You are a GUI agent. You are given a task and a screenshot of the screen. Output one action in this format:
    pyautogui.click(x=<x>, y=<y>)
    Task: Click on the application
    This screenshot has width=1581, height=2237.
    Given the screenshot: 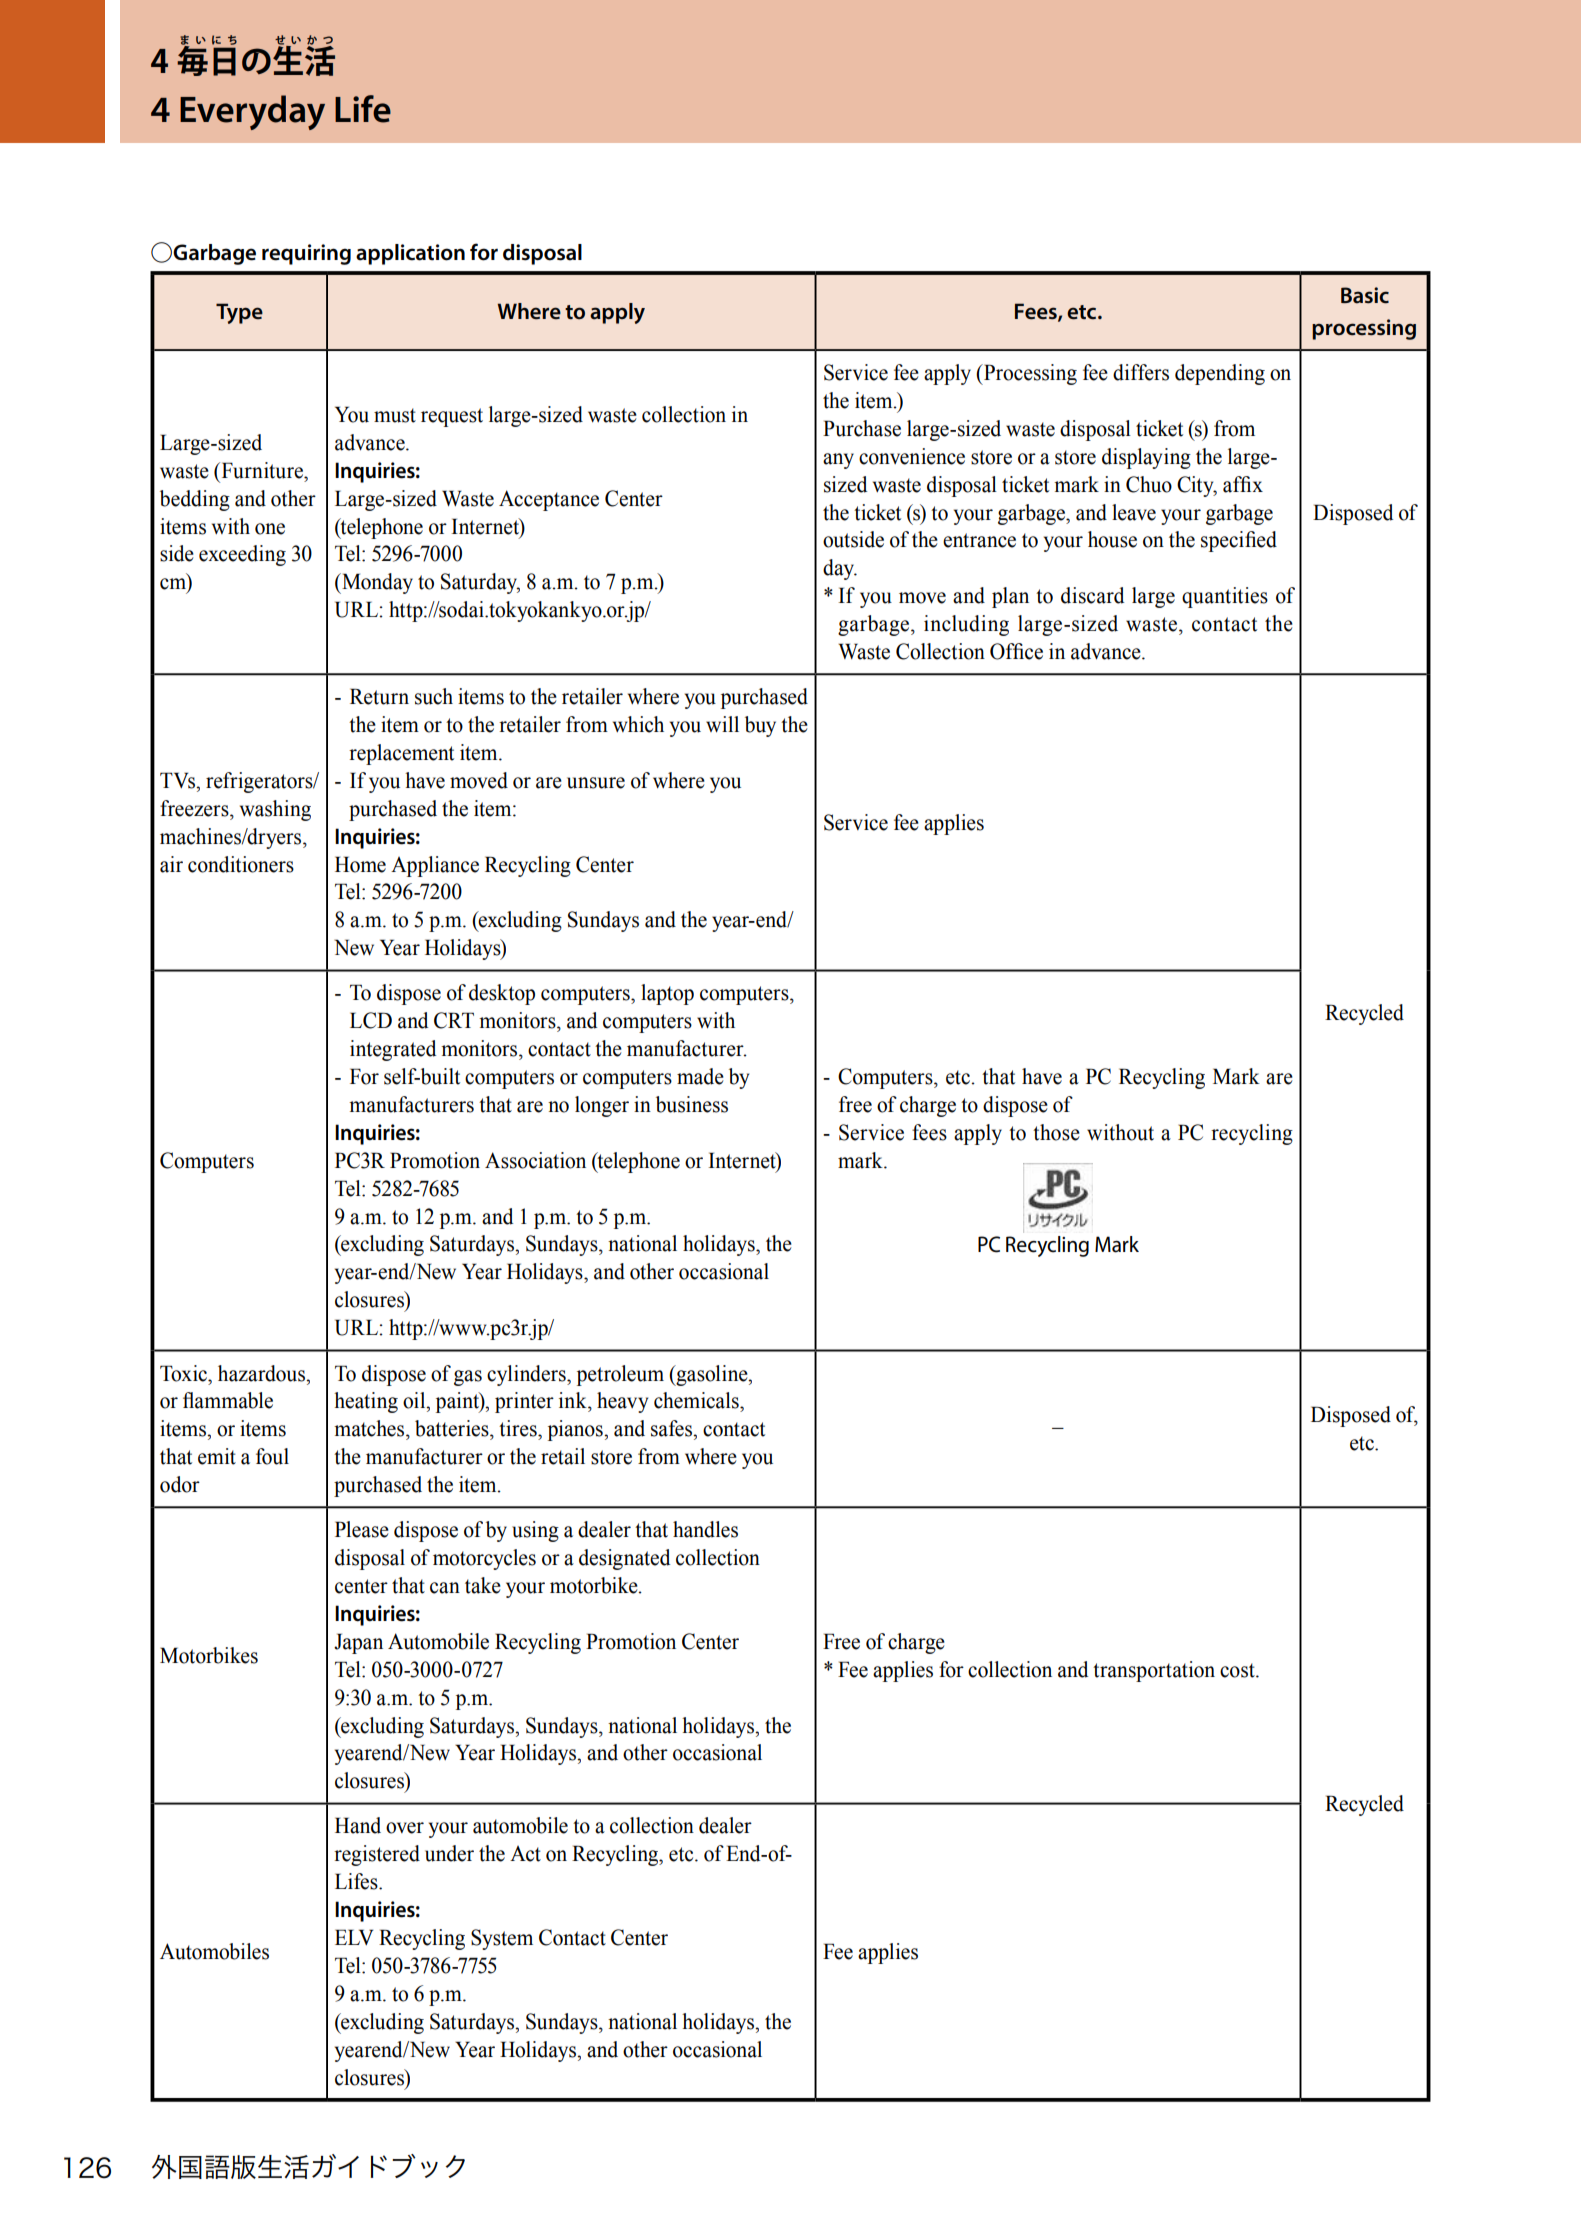 What is the action you would take?
    pyautogui.click(x=410, y=254)
